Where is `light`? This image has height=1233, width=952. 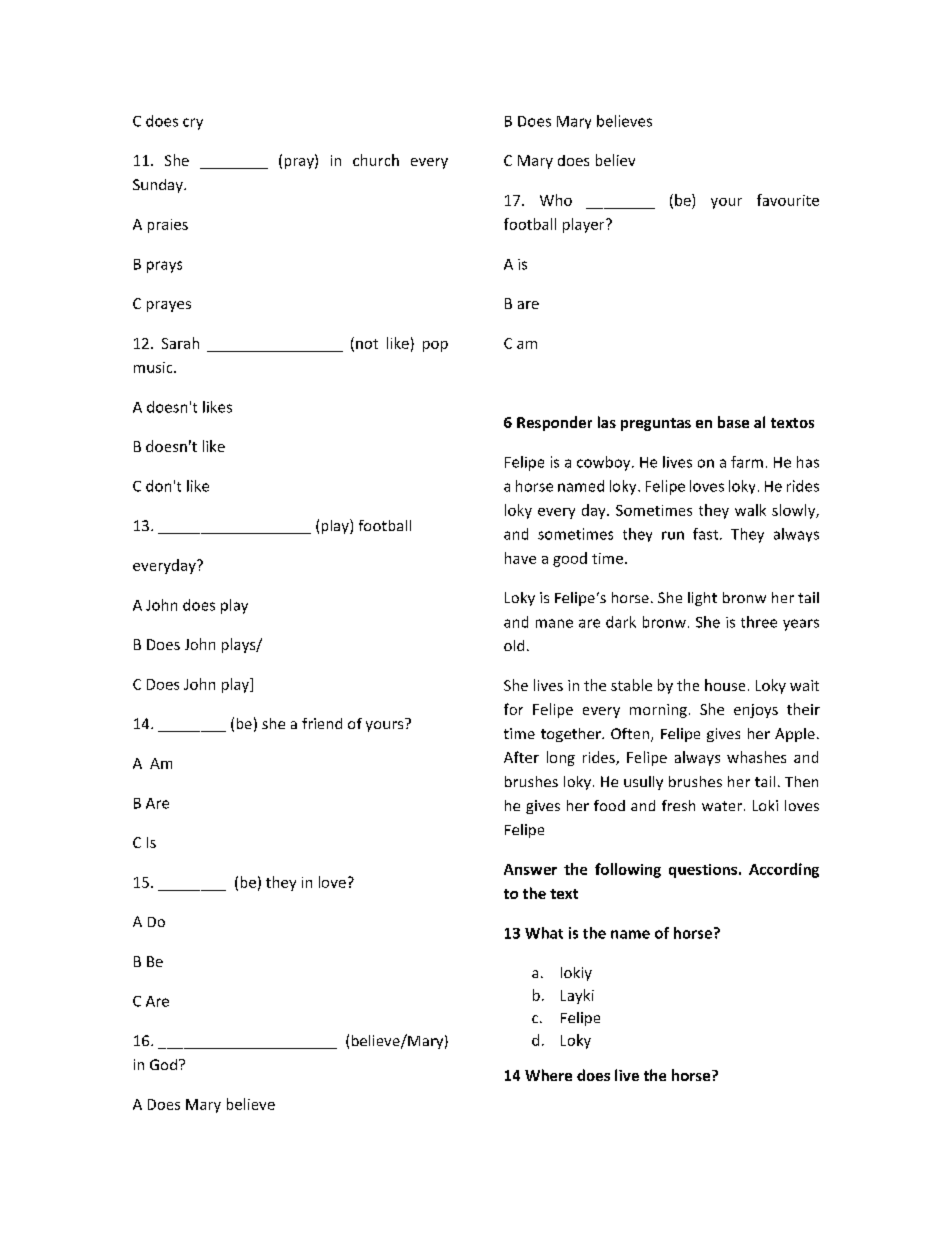
light is located at coordinates (702, 599).
